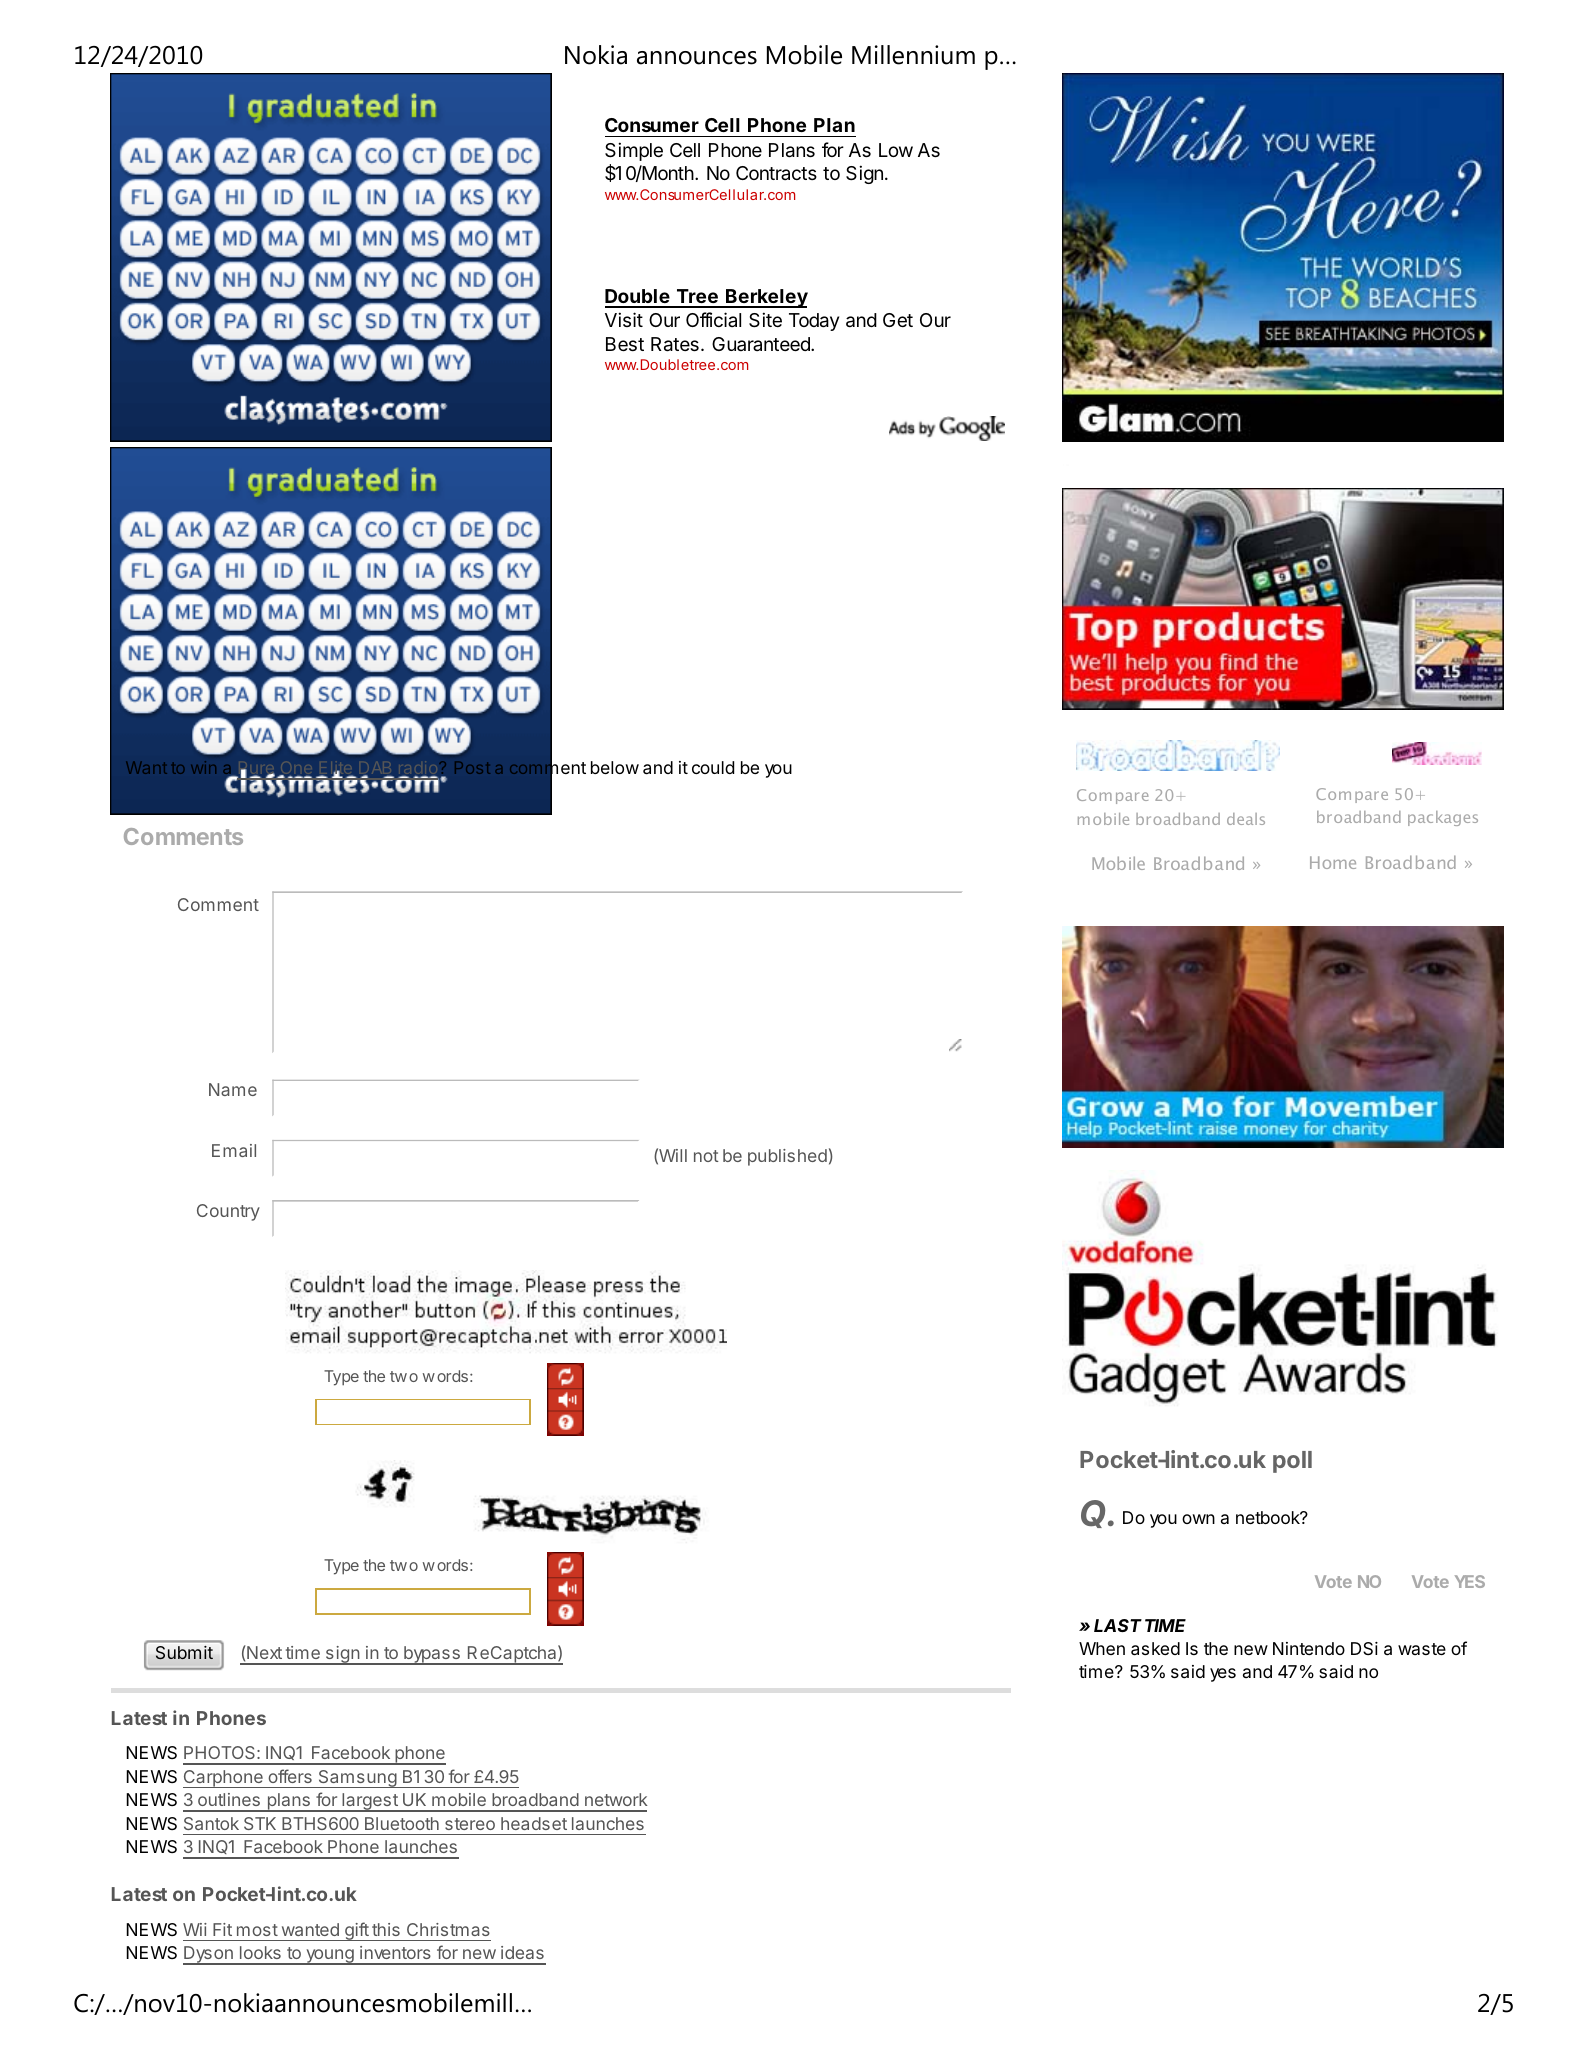 This screenshot has width=1588, height=2056. I want to click on bypass, so click(432, 1655).
